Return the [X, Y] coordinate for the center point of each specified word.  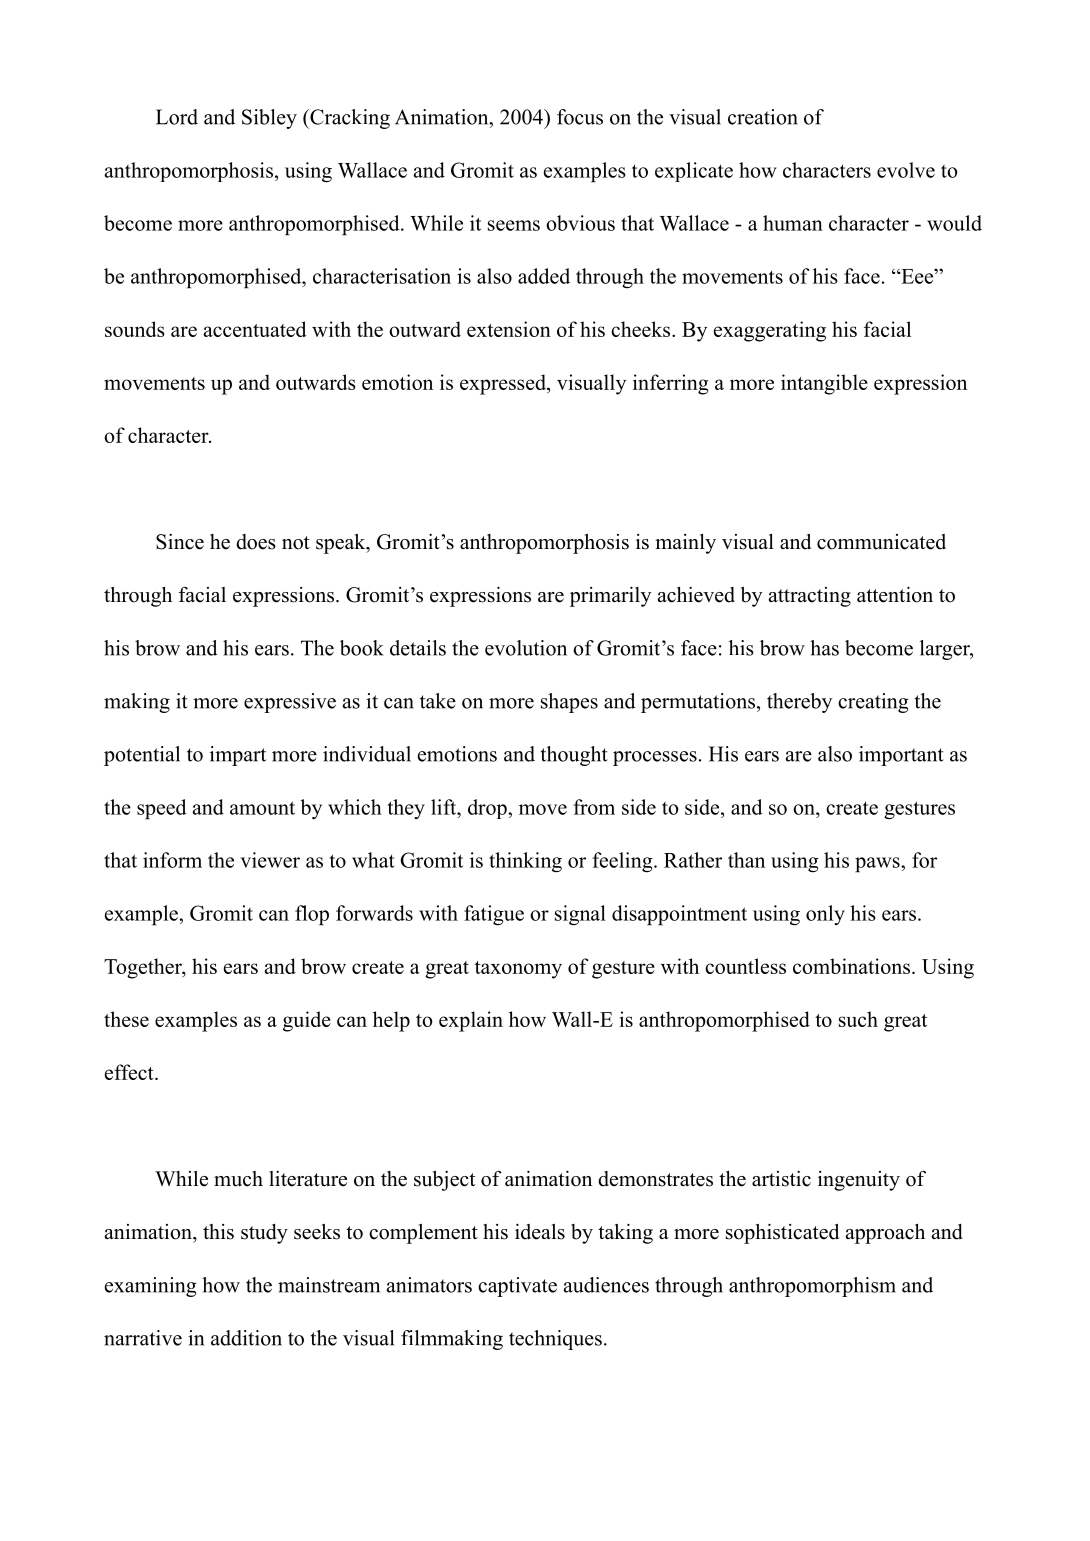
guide [307, 1021]
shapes [569, 703]
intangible [824, 384]
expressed [504, 384]
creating [873, 703]
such [858, 1019]
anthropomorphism [812, 1287]
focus [580, 117]
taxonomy [518, 970]
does [256, 542]
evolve [906, 170]
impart [238, 756]
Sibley [269, 119]
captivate [517, 1287]
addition [246, 1338]
